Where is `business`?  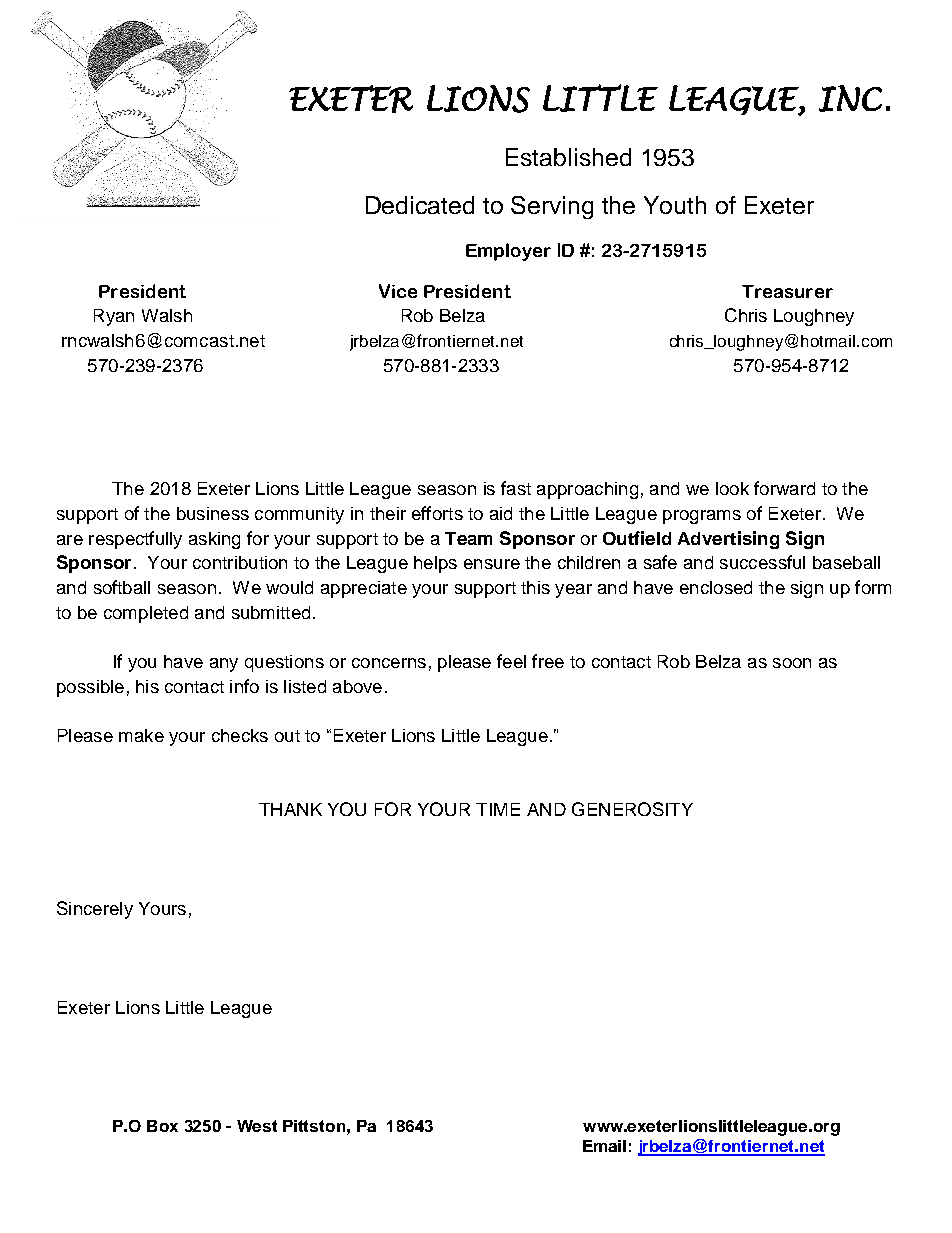
business is located at coordinates (213, 513).
